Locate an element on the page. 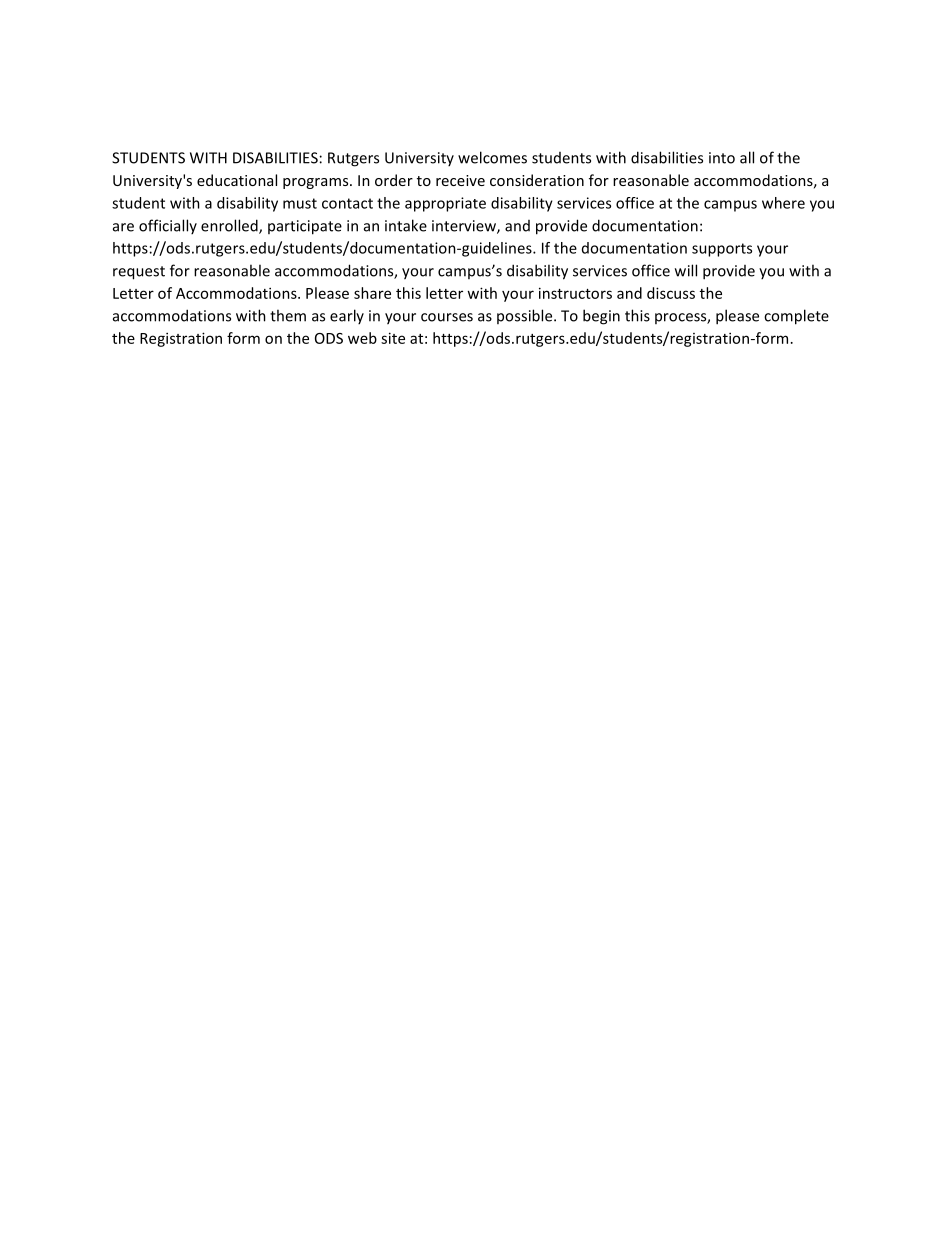 Image resolution: width=952 pixels, height=1233 pixels. them is located at coordinates (288, 315).
